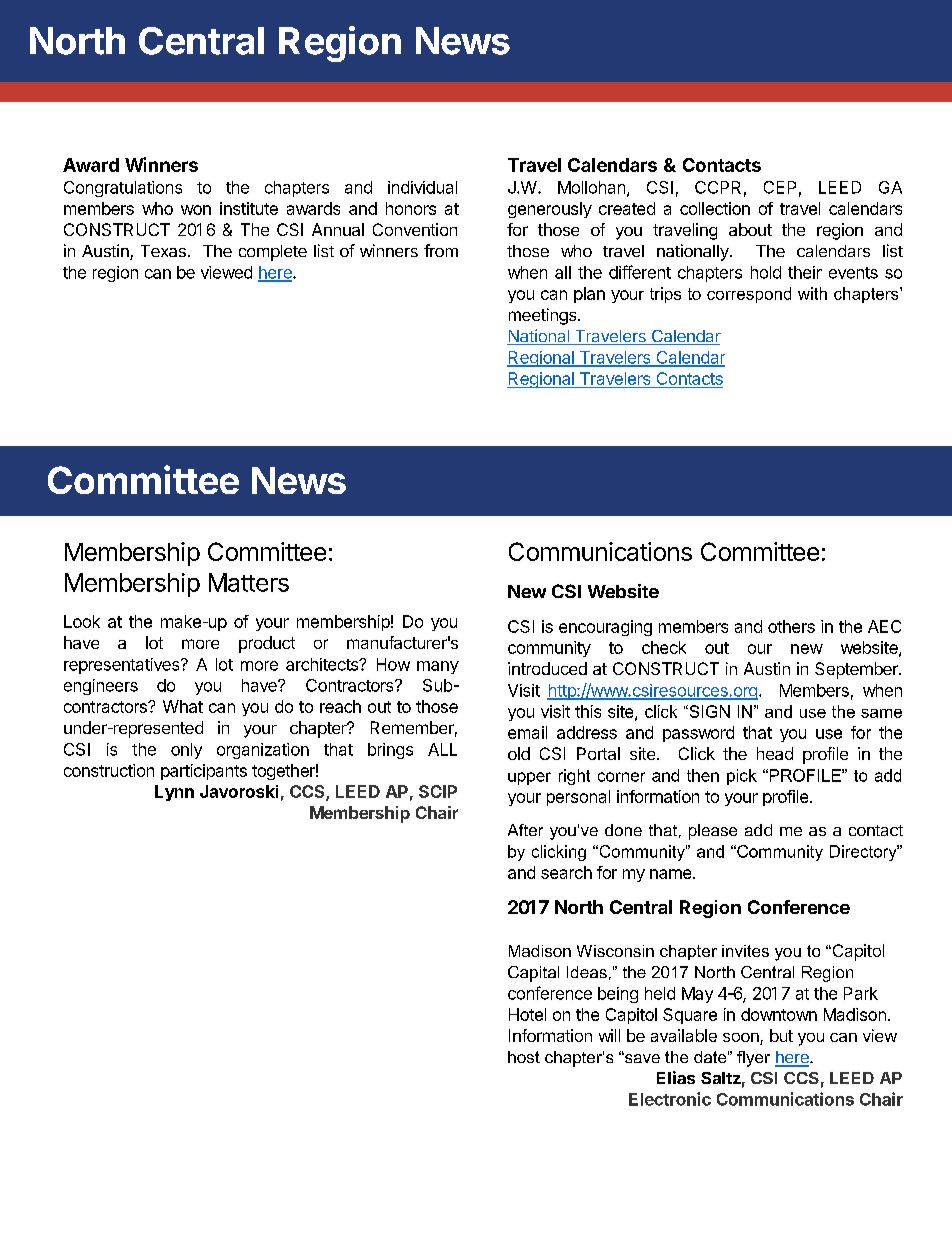 The height and width of the screenshot is (1233, 952). What do you see at coordinates (550, 210) in the screenshot?
I see `generously` at bounding box center [550, 210].
